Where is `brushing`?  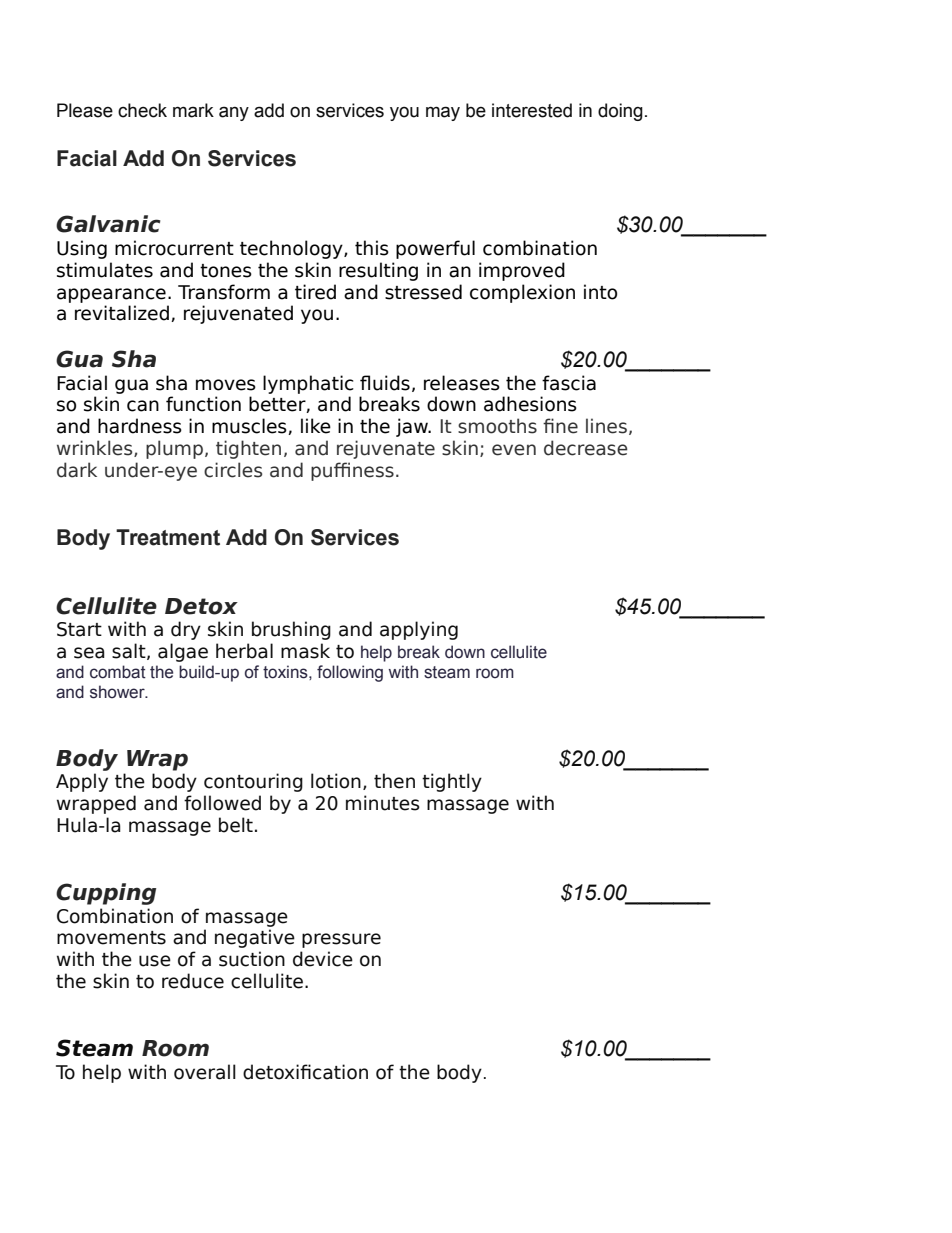 brushing is located at coordinates (291, 630).
